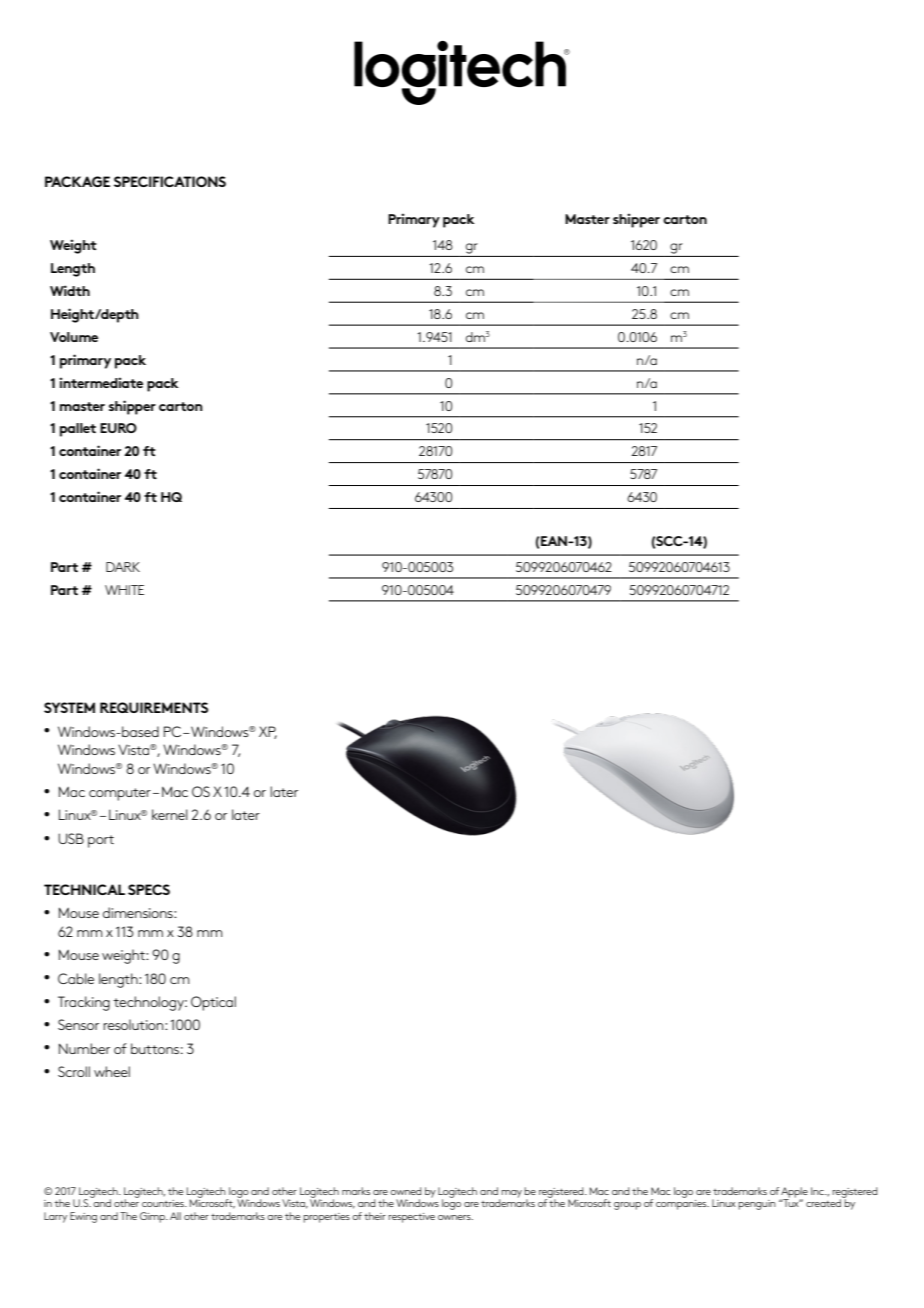 The height and width of the screenshot is (1308, 924). I want to click on SPECIFICATIONS, so click(170, 181).
